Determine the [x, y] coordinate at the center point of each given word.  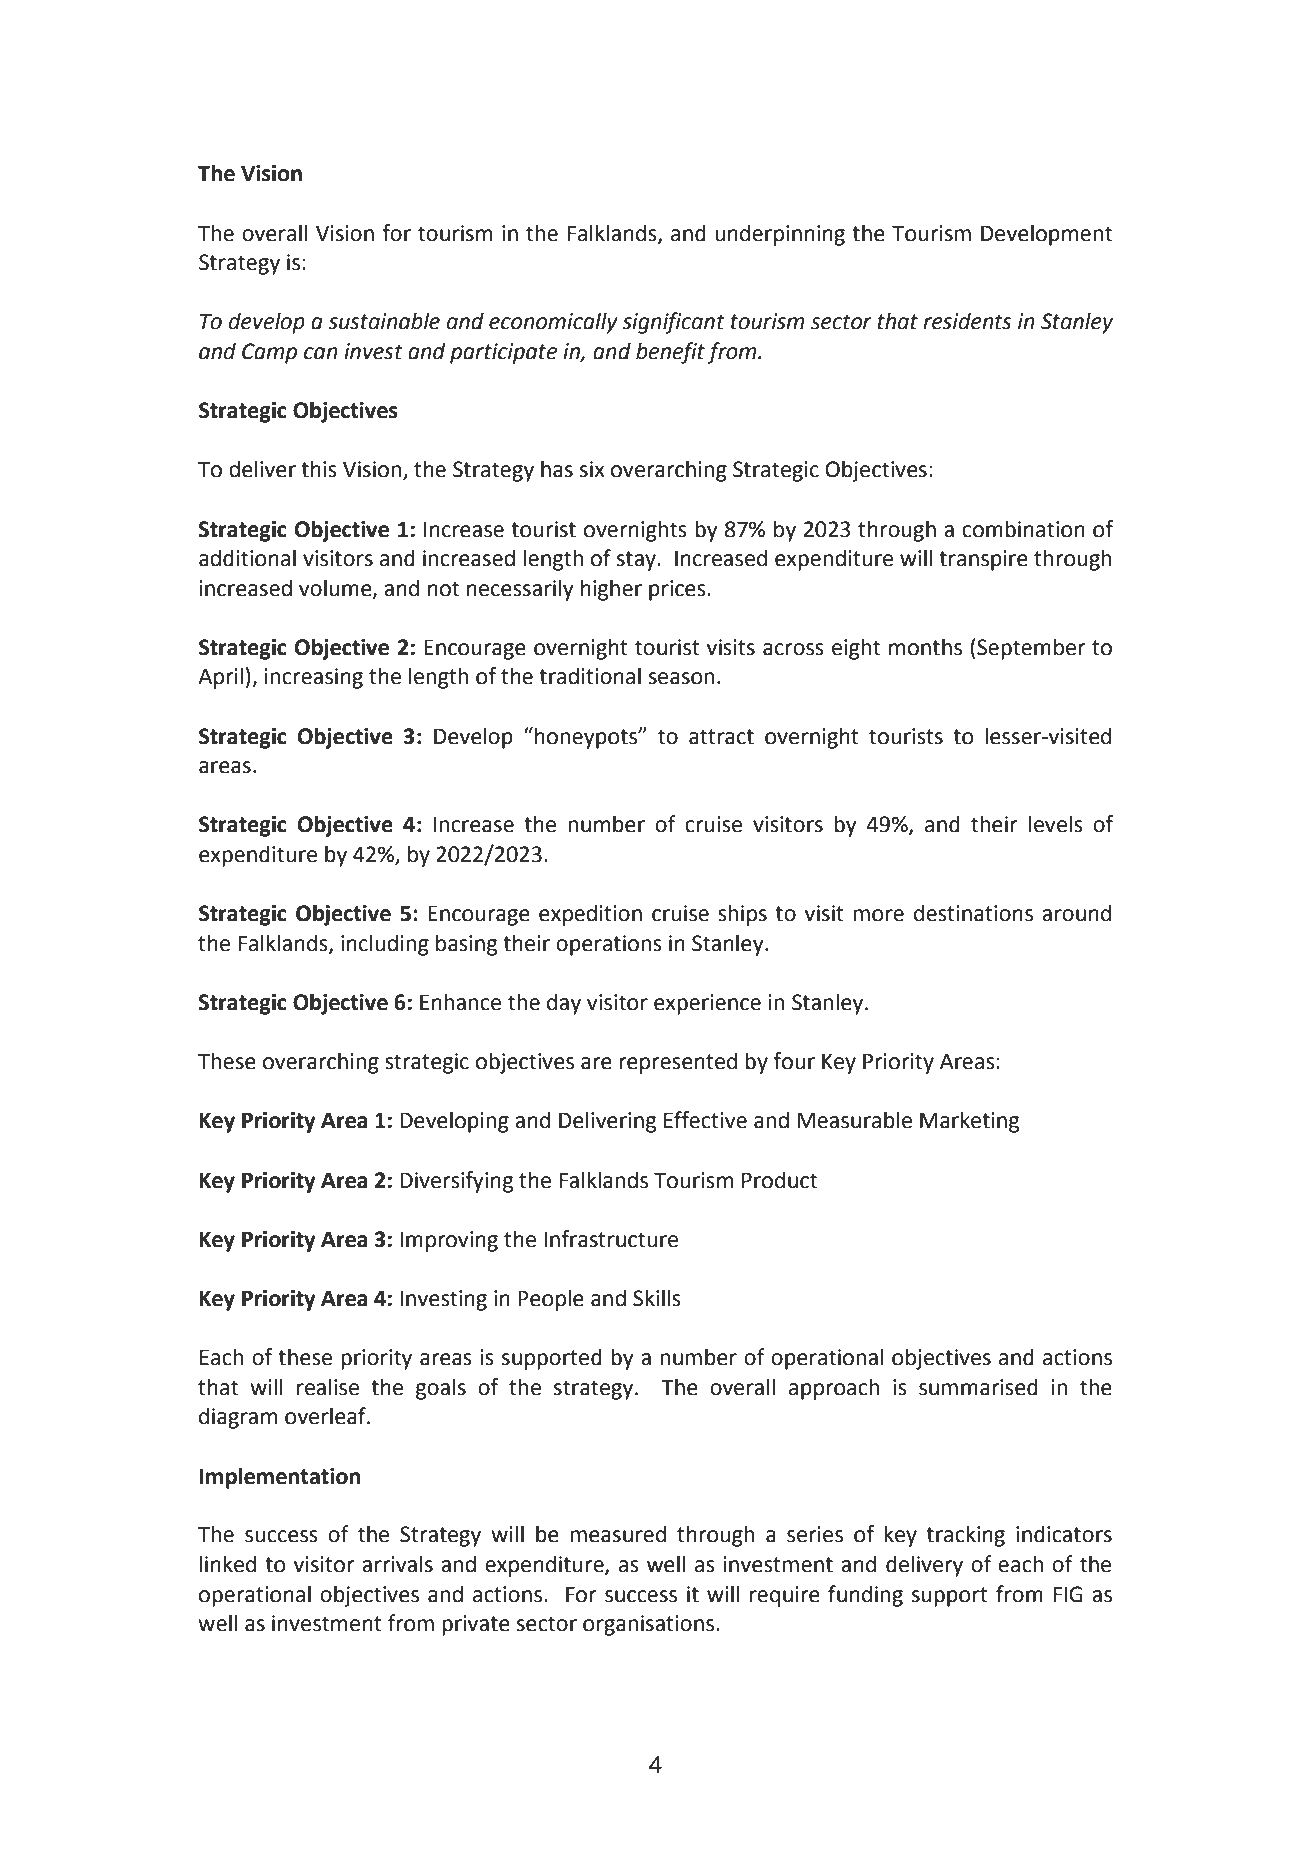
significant [673, 323]
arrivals [397, 1564]
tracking [965, 1536]
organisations [650, 1625]
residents [967, 321]
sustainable [384, 321]
